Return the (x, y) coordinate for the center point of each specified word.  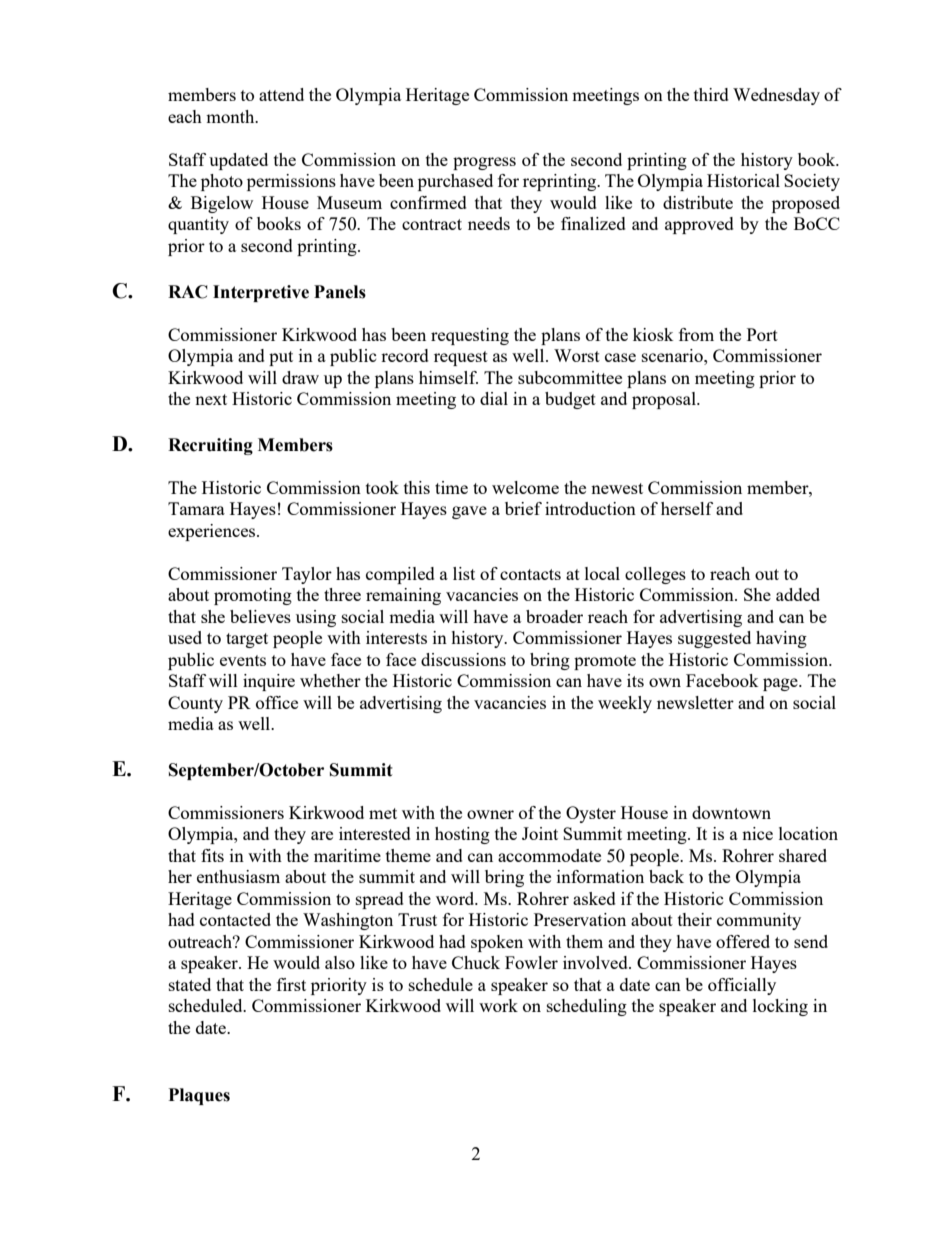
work (498, 1005)
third (711, 94)
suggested (714, 639)
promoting (253, 596)
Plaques (199, 1096)
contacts (530, 574)
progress (484, 163)
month (231, 116)
